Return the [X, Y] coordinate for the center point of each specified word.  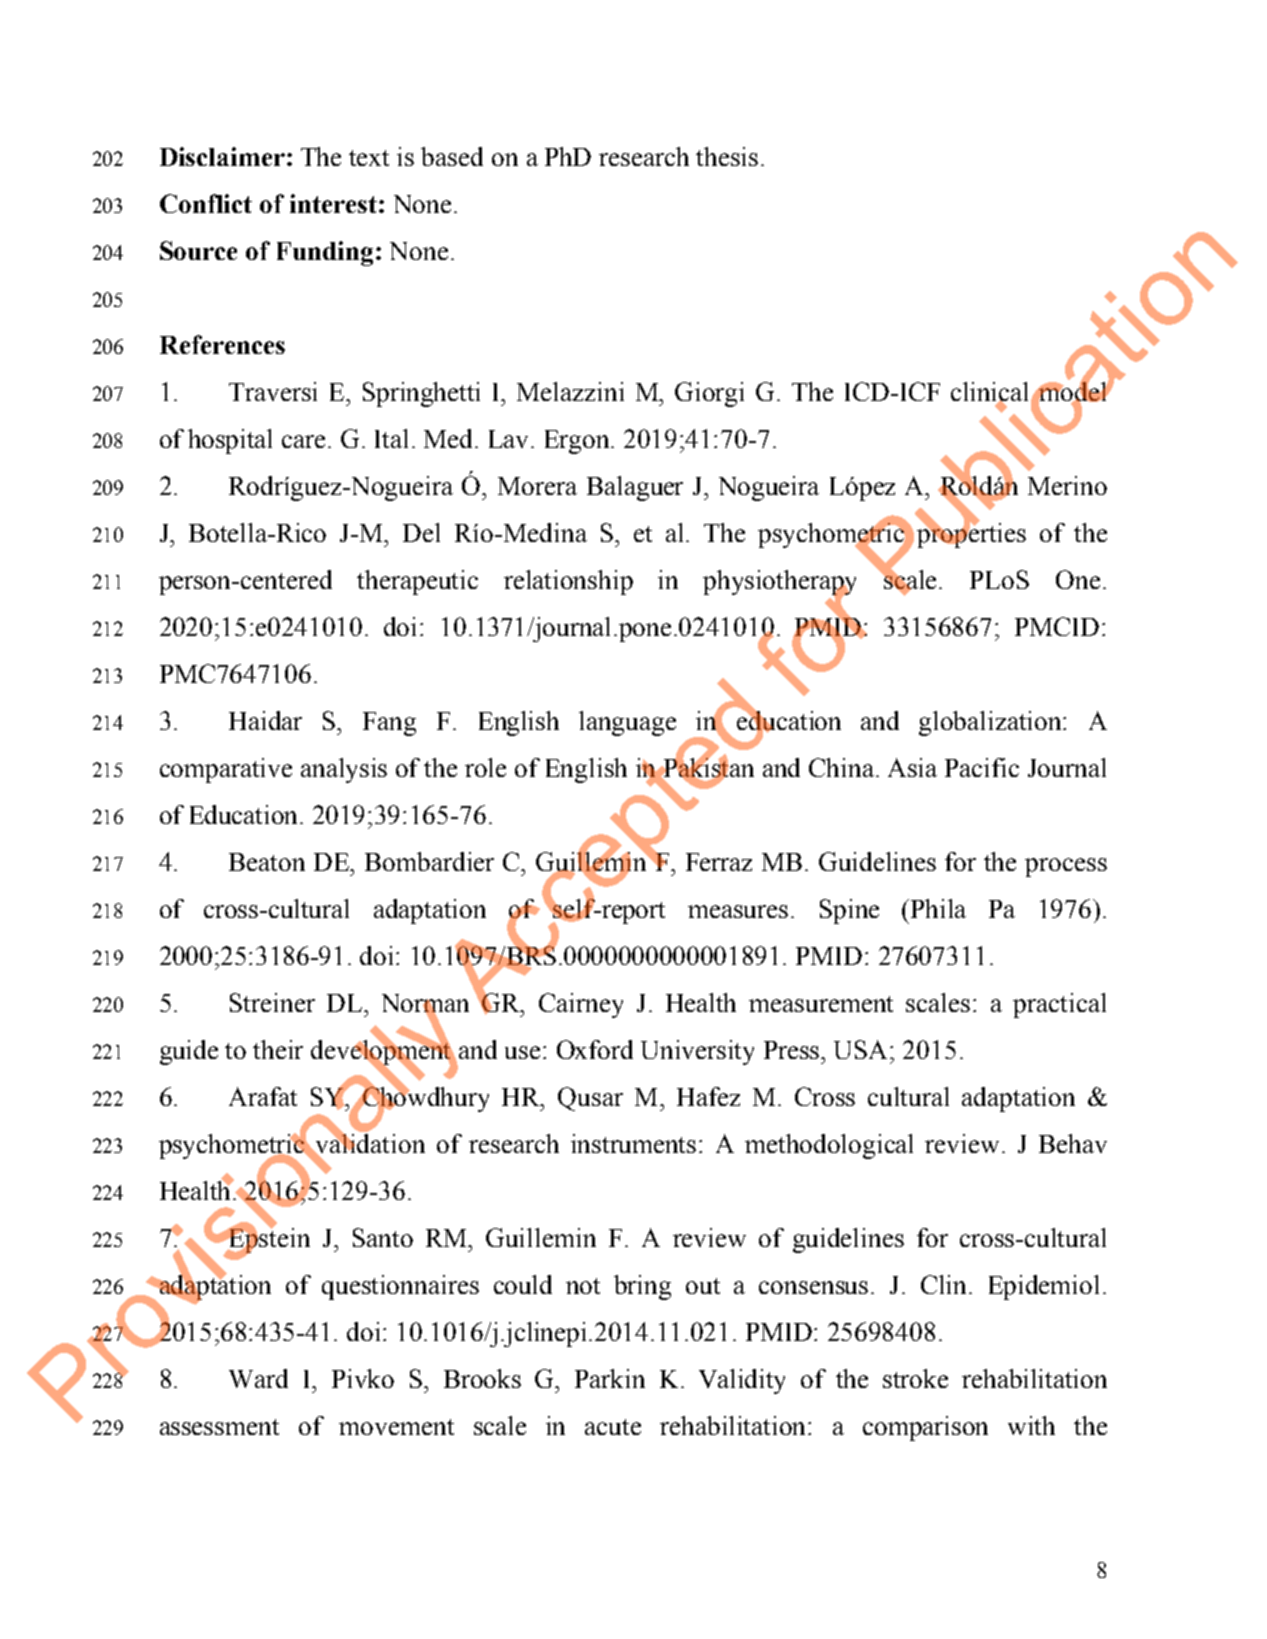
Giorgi [709, 394]
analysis [344, 770]
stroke [915, 1378]
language [627, 723]
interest [333, 203]
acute [613, 1427]
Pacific [982, 767]
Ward [258, 1378]
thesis [727, 156]
